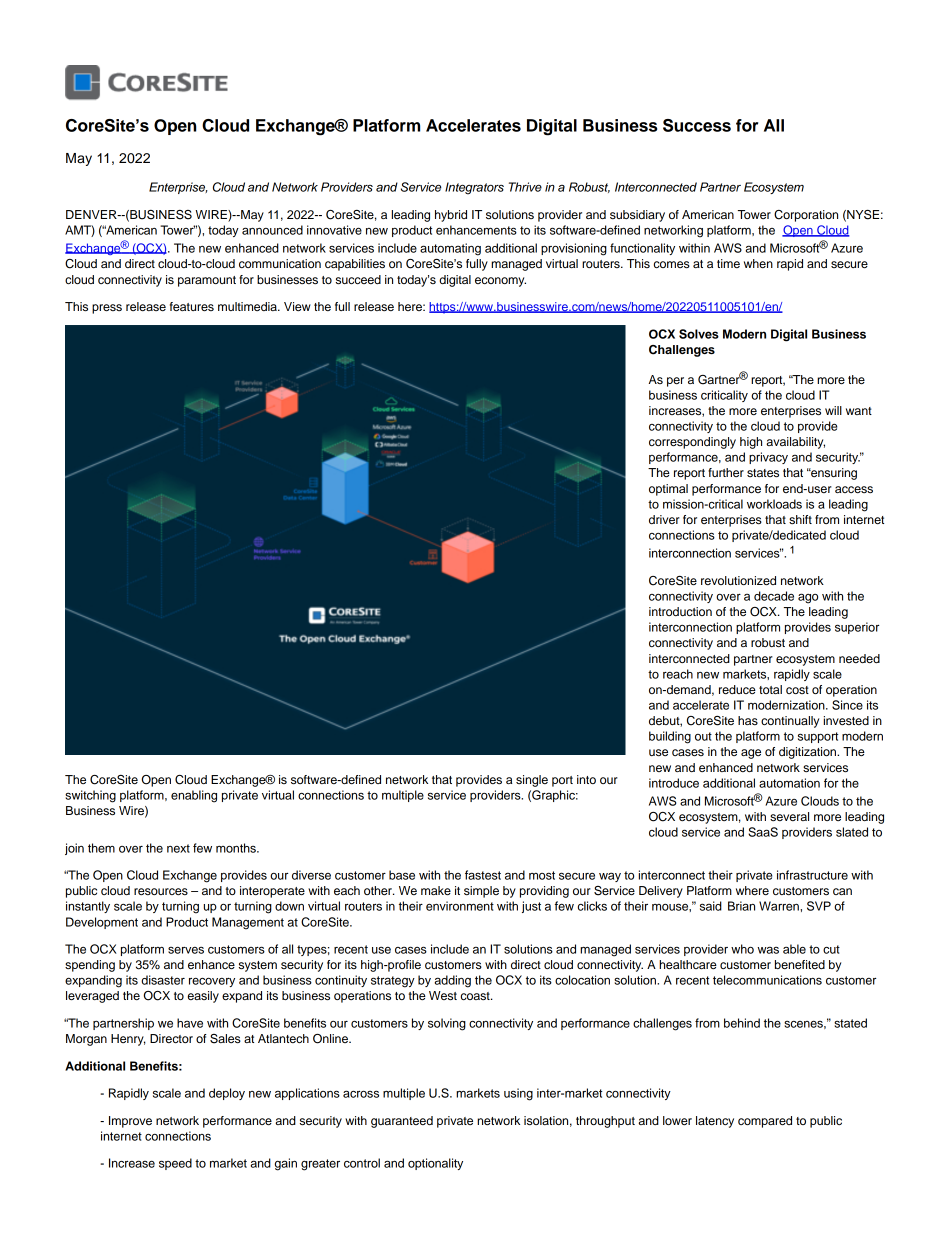 This document has width=952, height=1233. Describe the element at coordinates (697, 125) in the document. I see `Success` at that location.
